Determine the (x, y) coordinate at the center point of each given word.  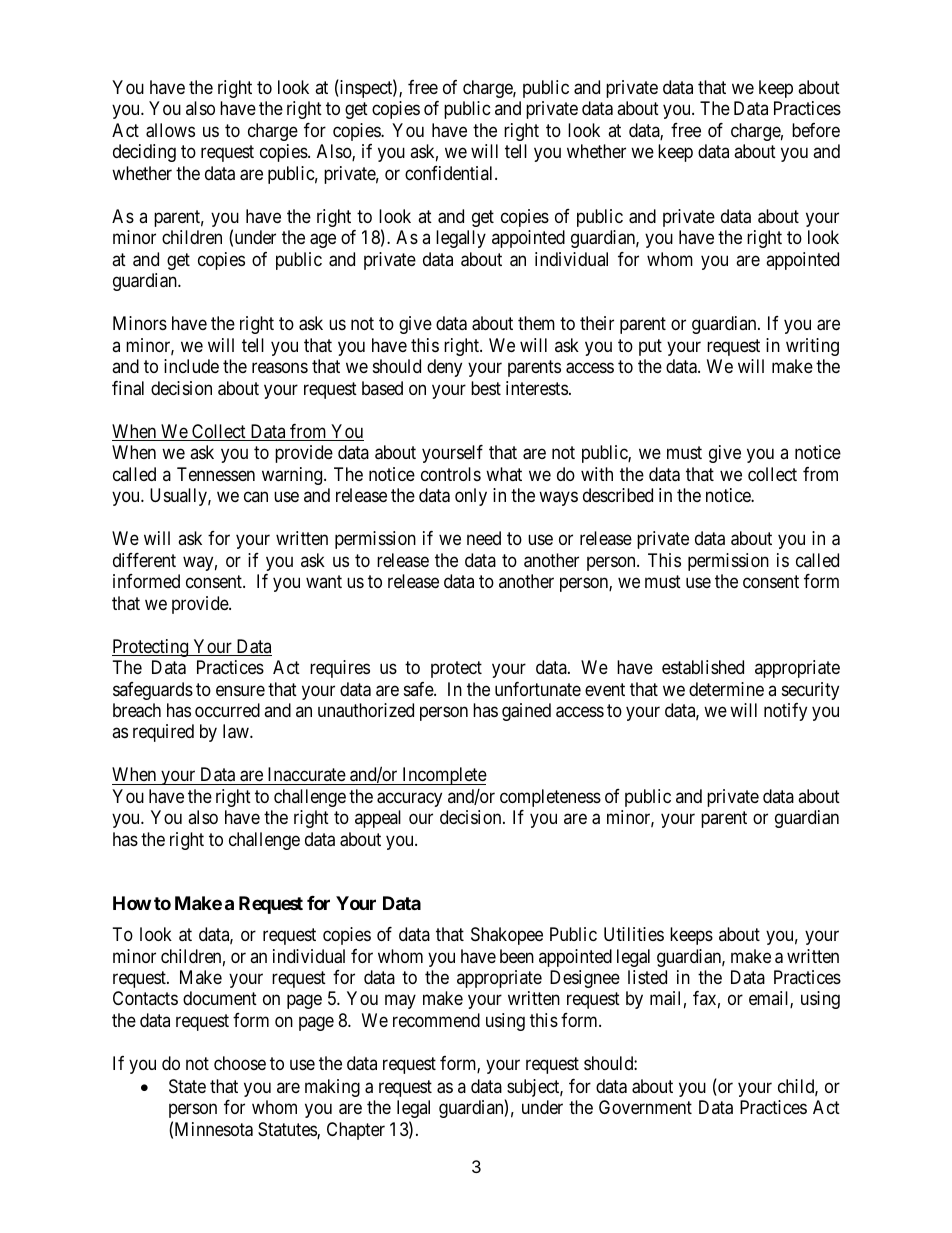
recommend (436, 1020)
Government (645, 1107)
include (191, 366)
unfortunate (538, 689)
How (132, 903)
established (703, 667)
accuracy (409, 799)
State (187, 1086)
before (816, 130)
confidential (450, 173)
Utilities (634, 934)
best (486, 388)
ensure (240, 690)
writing (812, 347)
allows (170, 130)
